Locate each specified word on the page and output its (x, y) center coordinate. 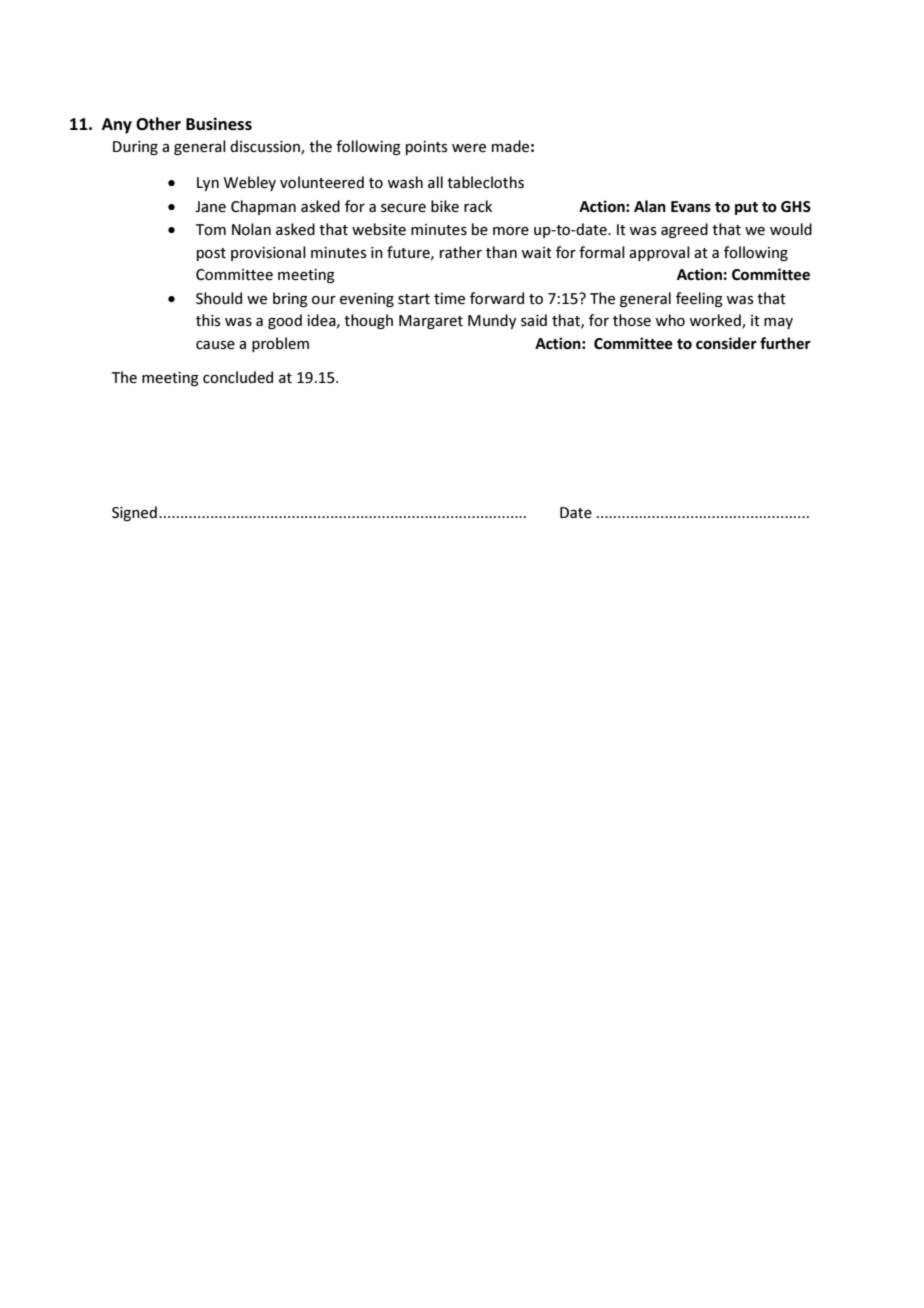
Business (219, 124)
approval (659, 253)
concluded (238, 377)
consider (726, 343)
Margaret (431, 322)
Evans (691, 206)
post (211, 254)
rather (461, 252)
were (469, 148)
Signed (134, 513)
